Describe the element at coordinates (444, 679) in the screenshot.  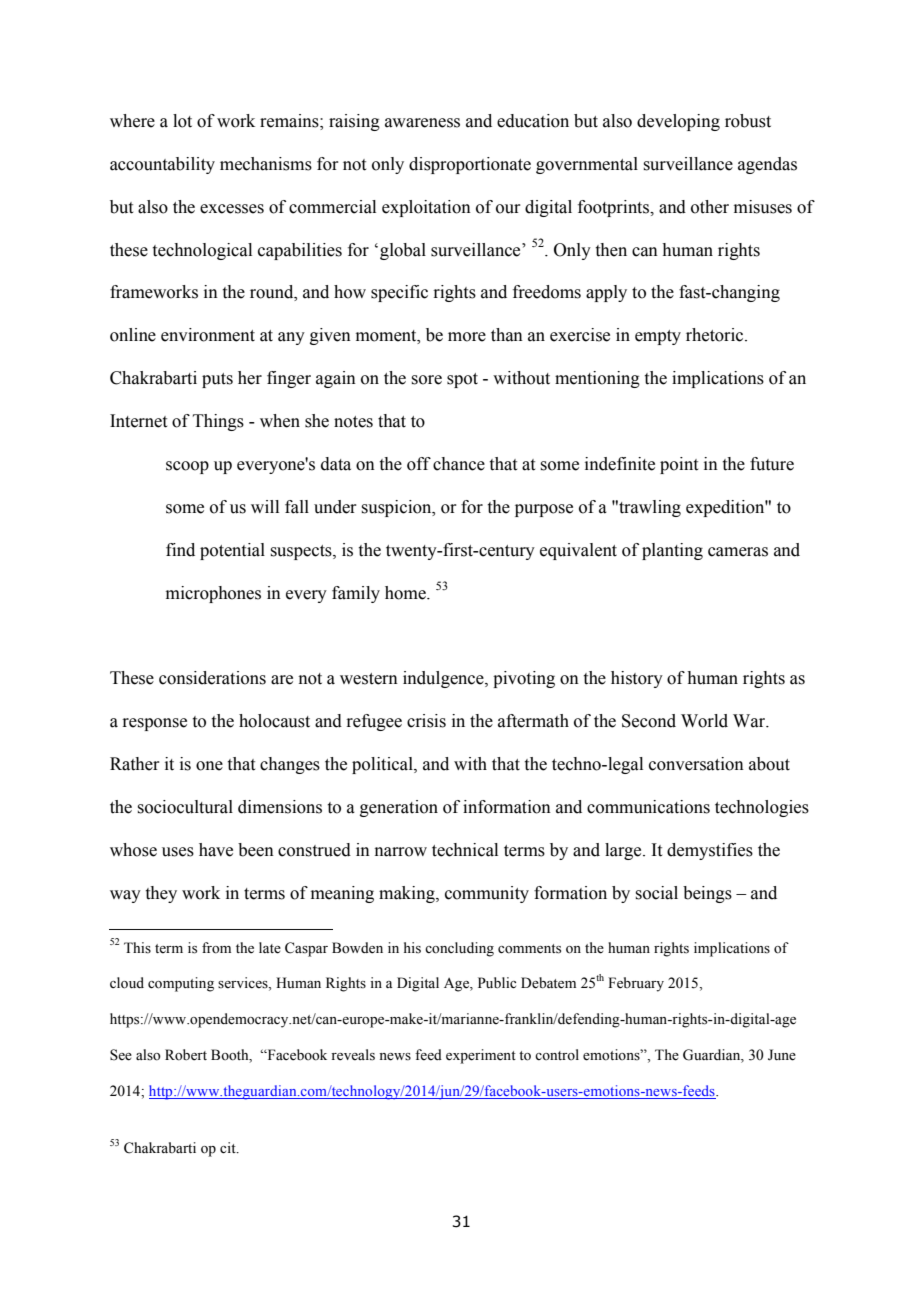
I see `indulgence` at that location.
